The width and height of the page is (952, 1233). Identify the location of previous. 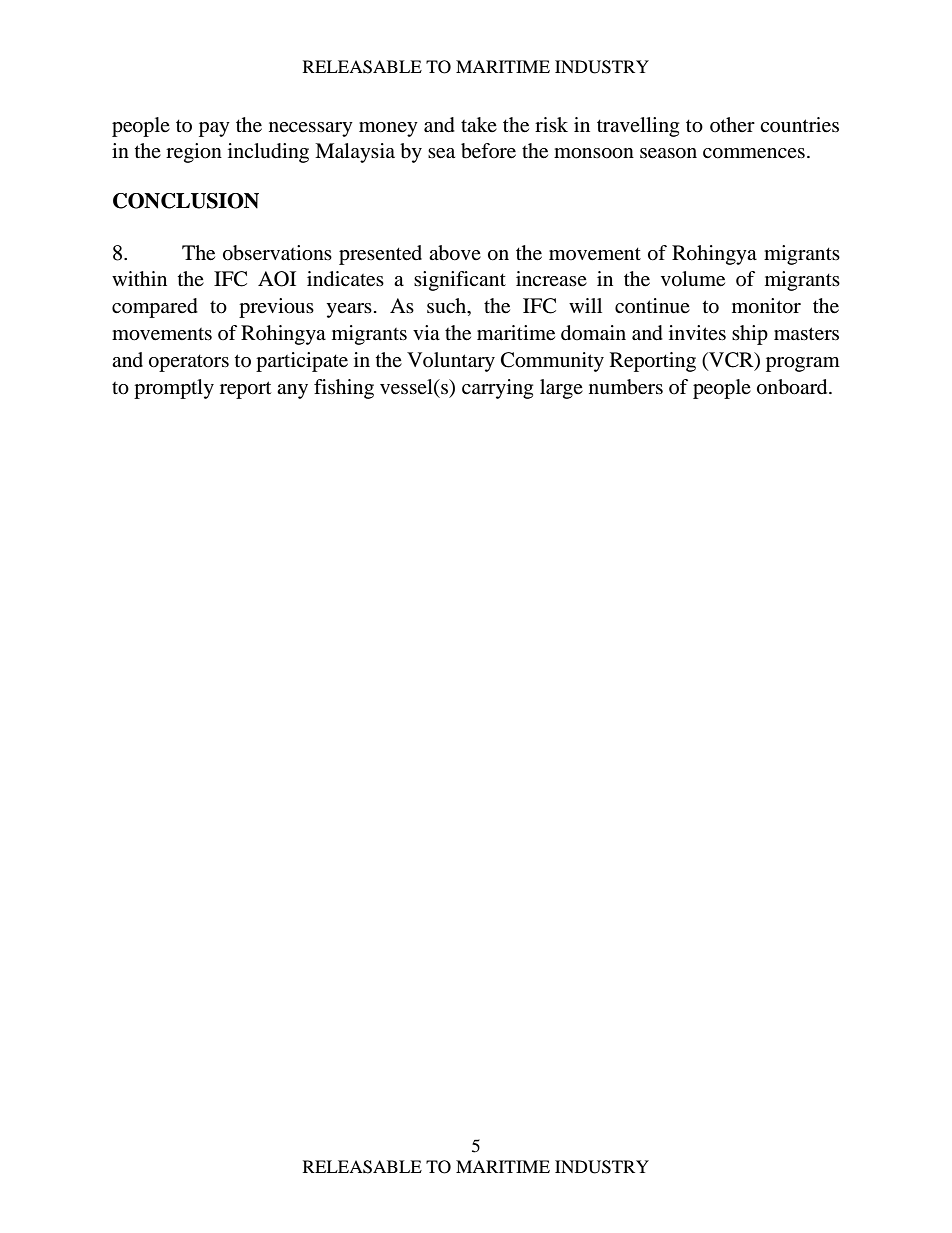
(276, 308).
